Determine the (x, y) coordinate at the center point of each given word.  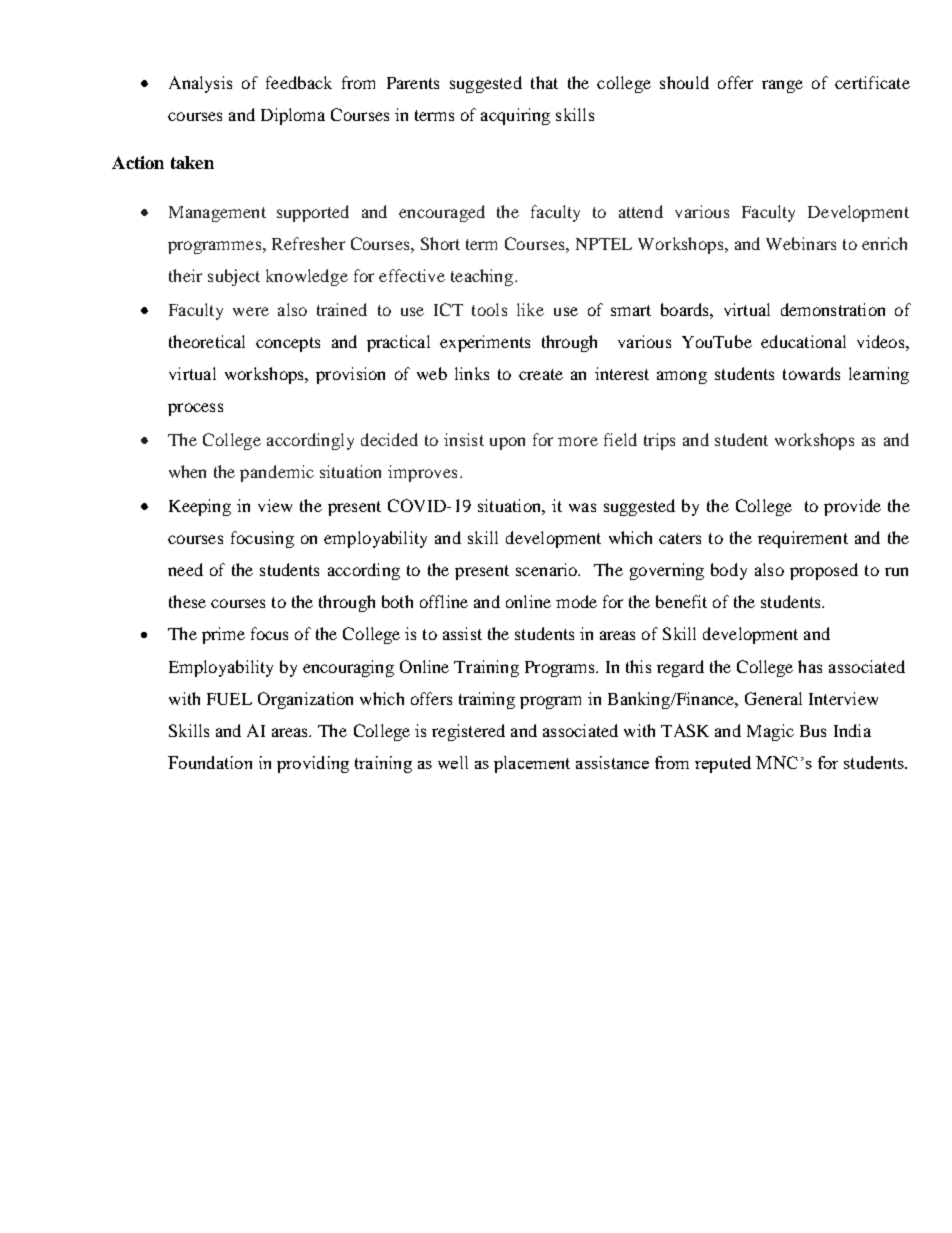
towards (811, 373)
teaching (483, 277)
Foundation (210, 762)
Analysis (200, 84)
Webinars (801, 243)
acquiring (515, 116)
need (185, 569)
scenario (547, 569)
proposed (824, 571)
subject (234, 277)
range (782, 86)
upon (507, 443)
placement (532, 764)
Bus (813, 731)
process (195, 409)
